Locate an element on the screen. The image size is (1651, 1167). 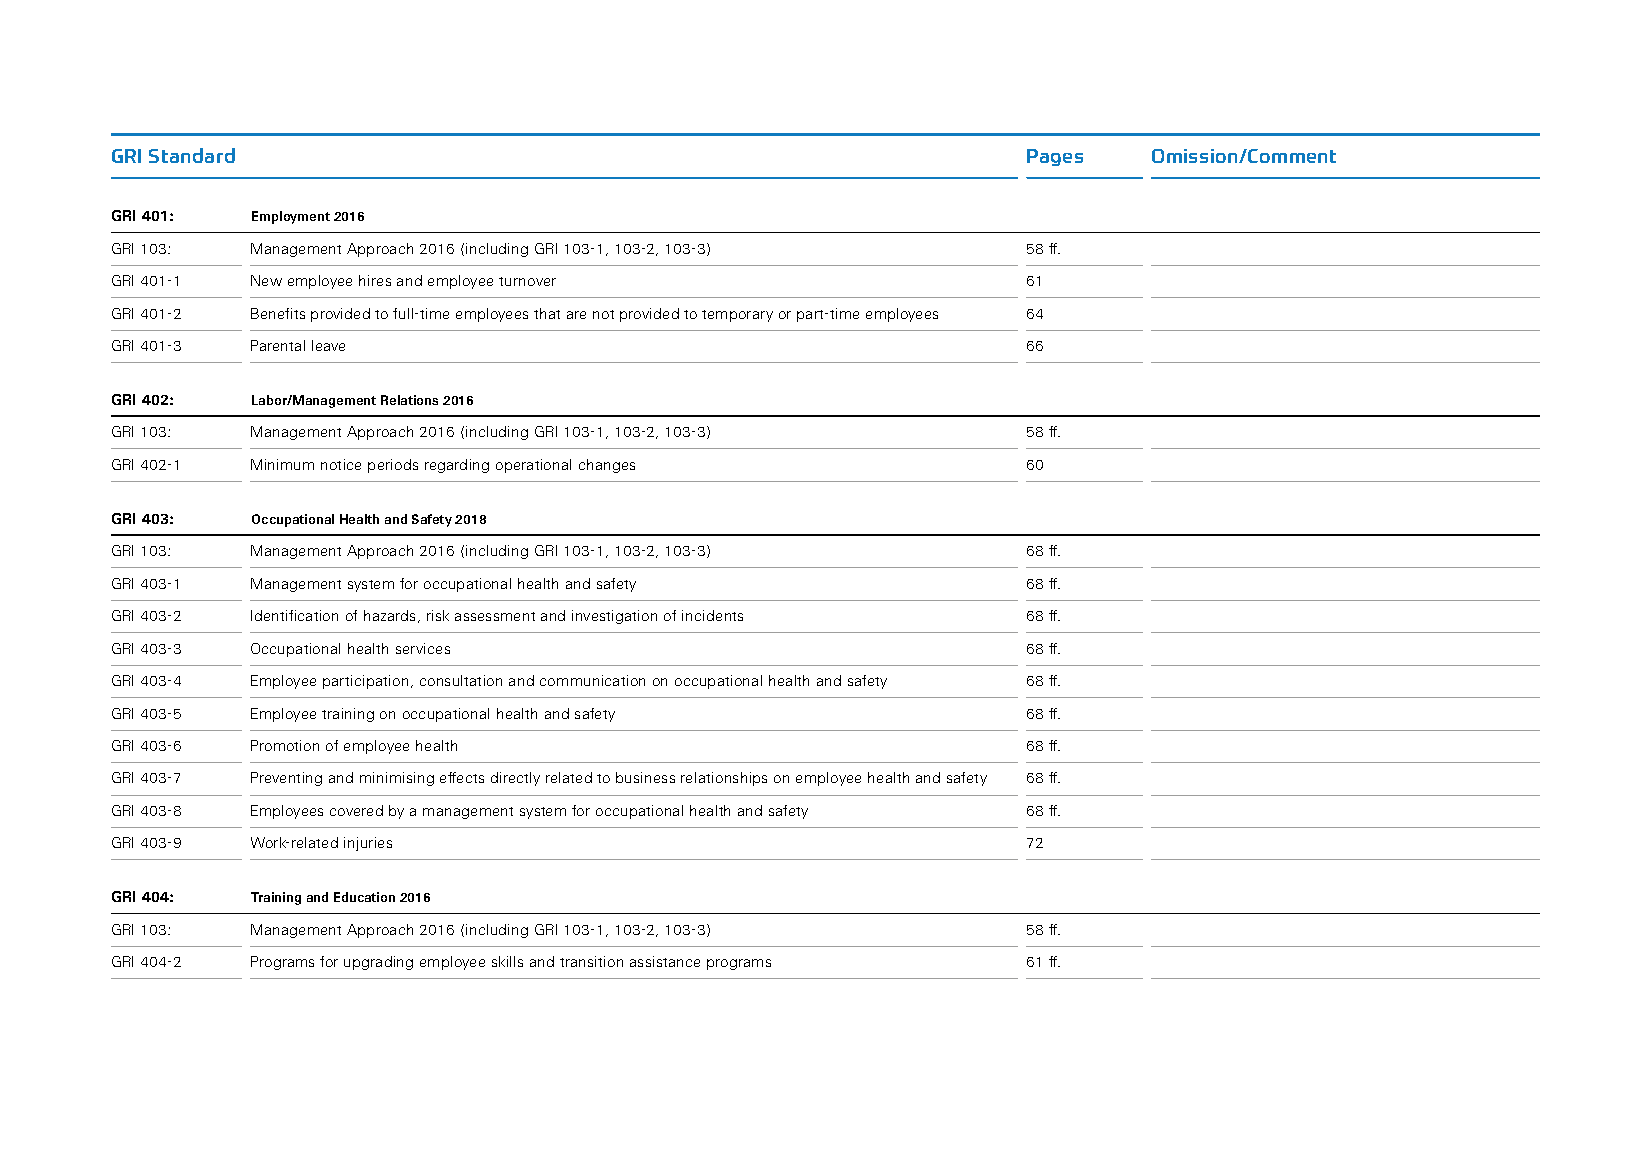
turnover is located at coordinates (527, 281).
